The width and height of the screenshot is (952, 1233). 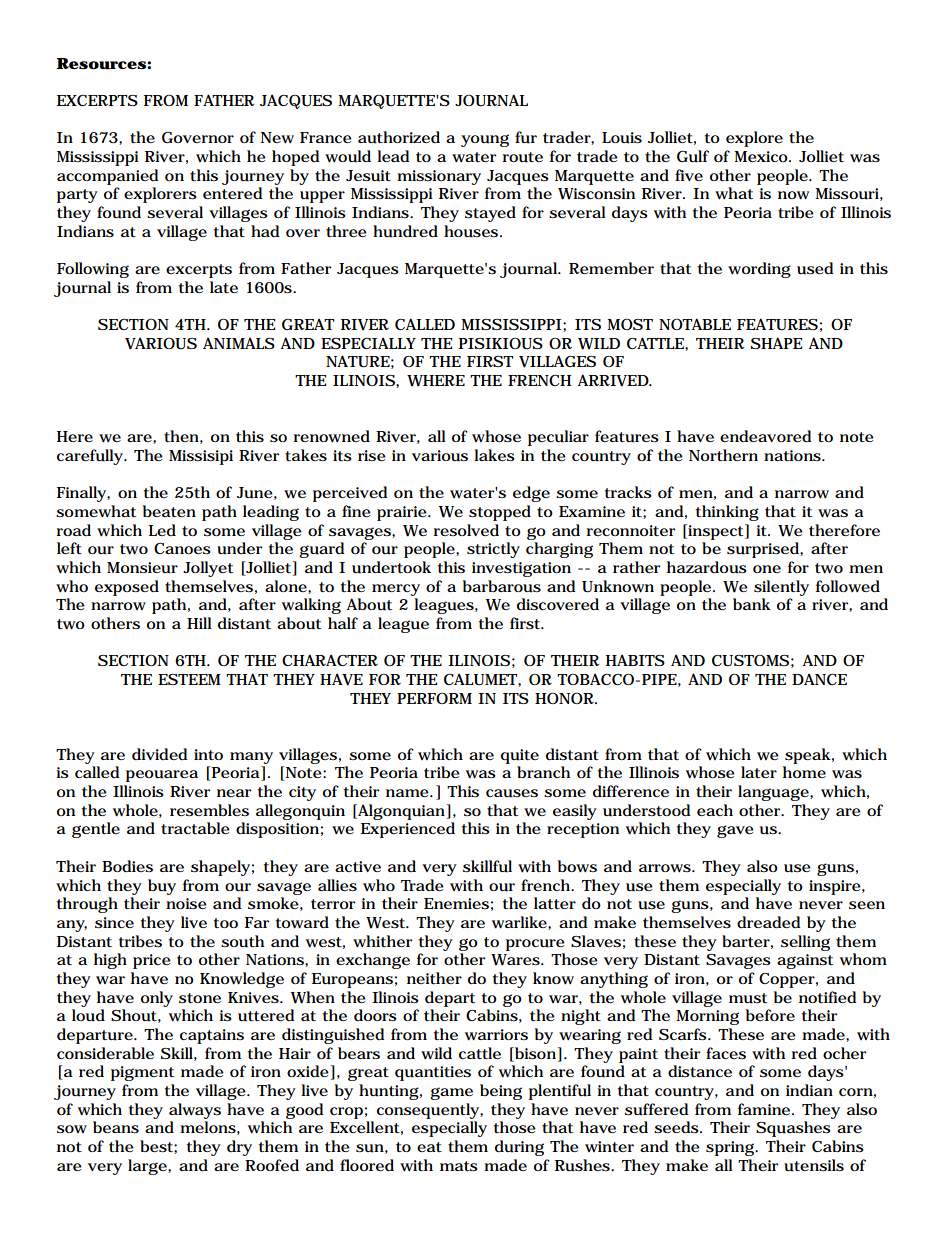 What do you see at coordinates (485, 140) in the screenshot?
I see `young` at bounding box center [485, 140].
